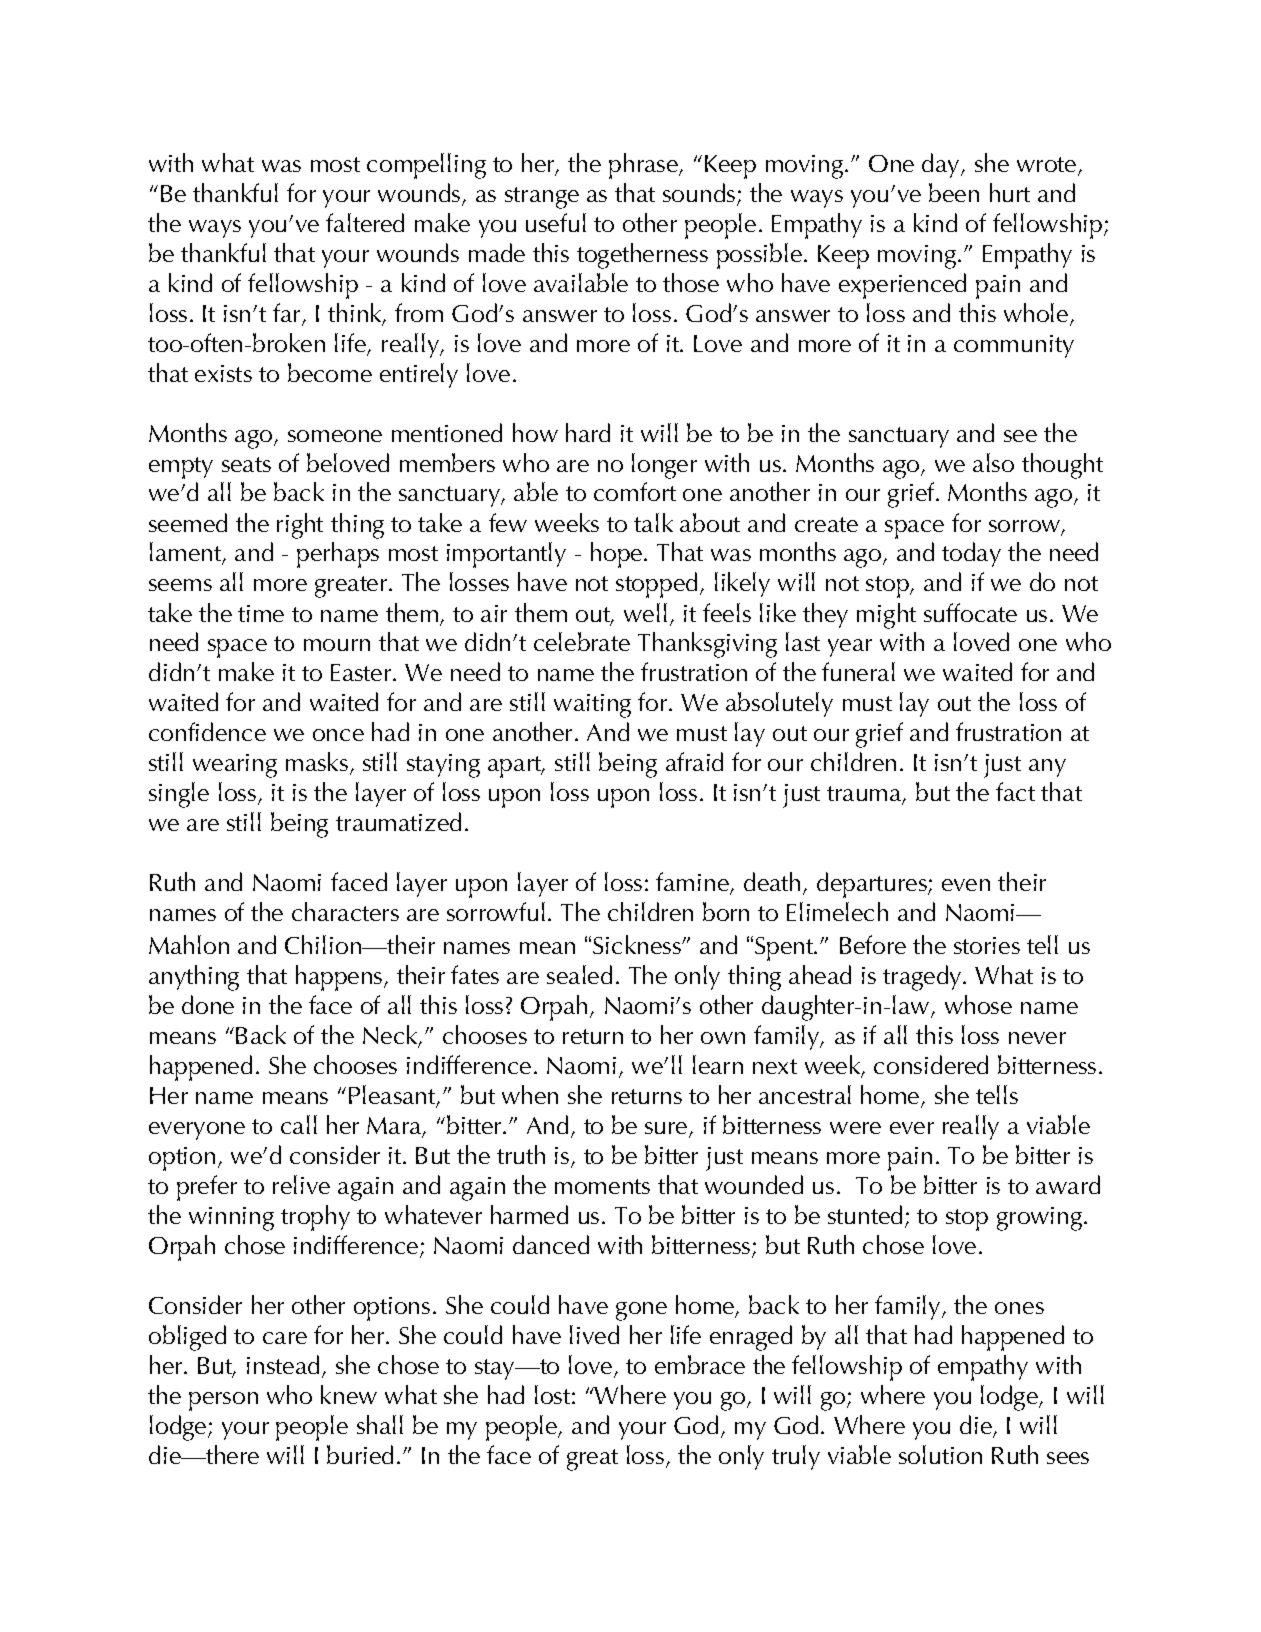 Image resolution: width=1261 pixels, height=1632 pixels. Describe the element at coordinates (667, 1129) in the image. I see `sure` at that location.
